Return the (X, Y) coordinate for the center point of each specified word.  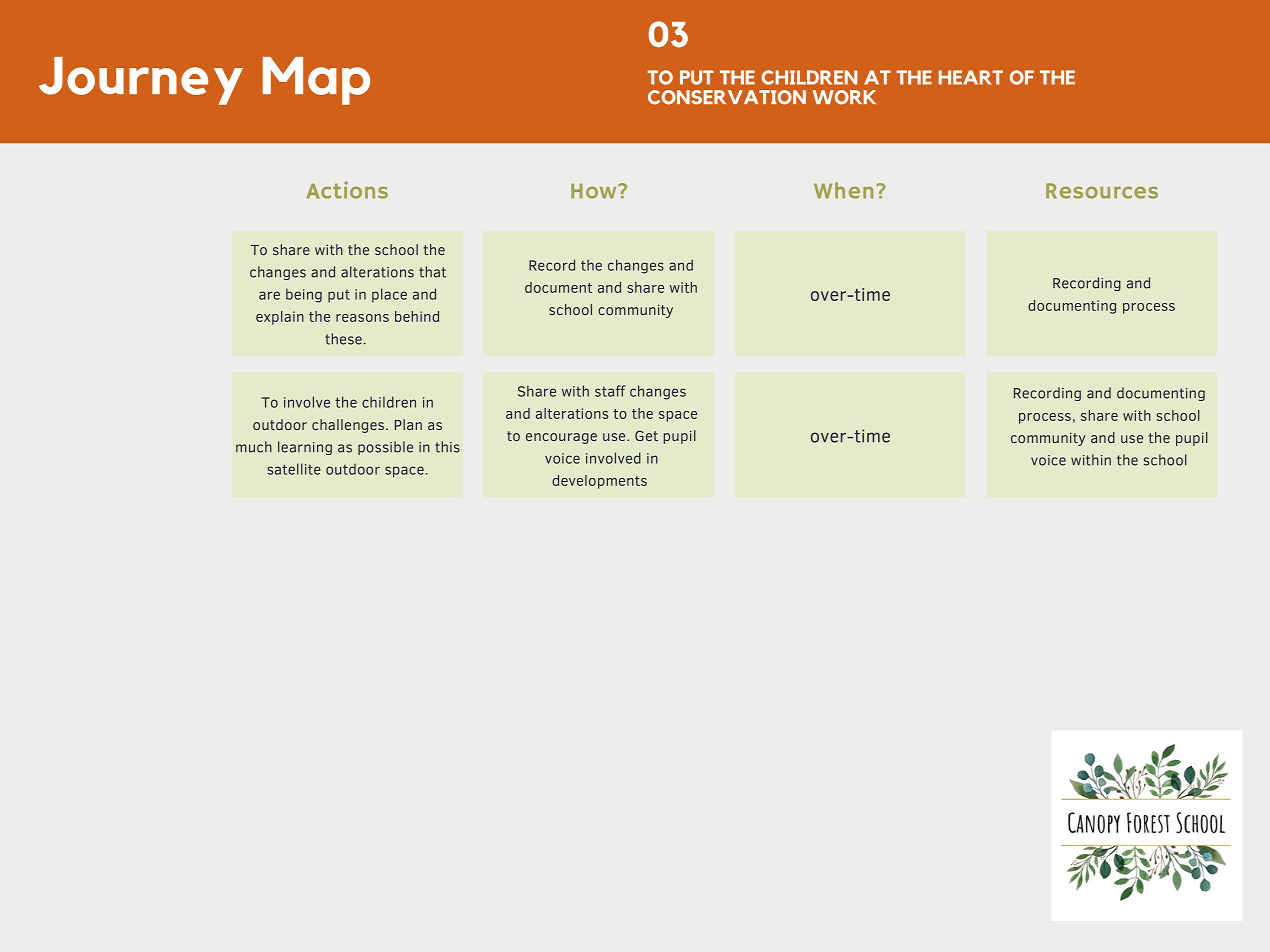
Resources (1102, 191)
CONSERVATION (727, 97)
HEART (971, 77)
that (432, 272)
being (304, 295)
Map (316, 81)
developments (599, 482)
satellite (294, 469)
